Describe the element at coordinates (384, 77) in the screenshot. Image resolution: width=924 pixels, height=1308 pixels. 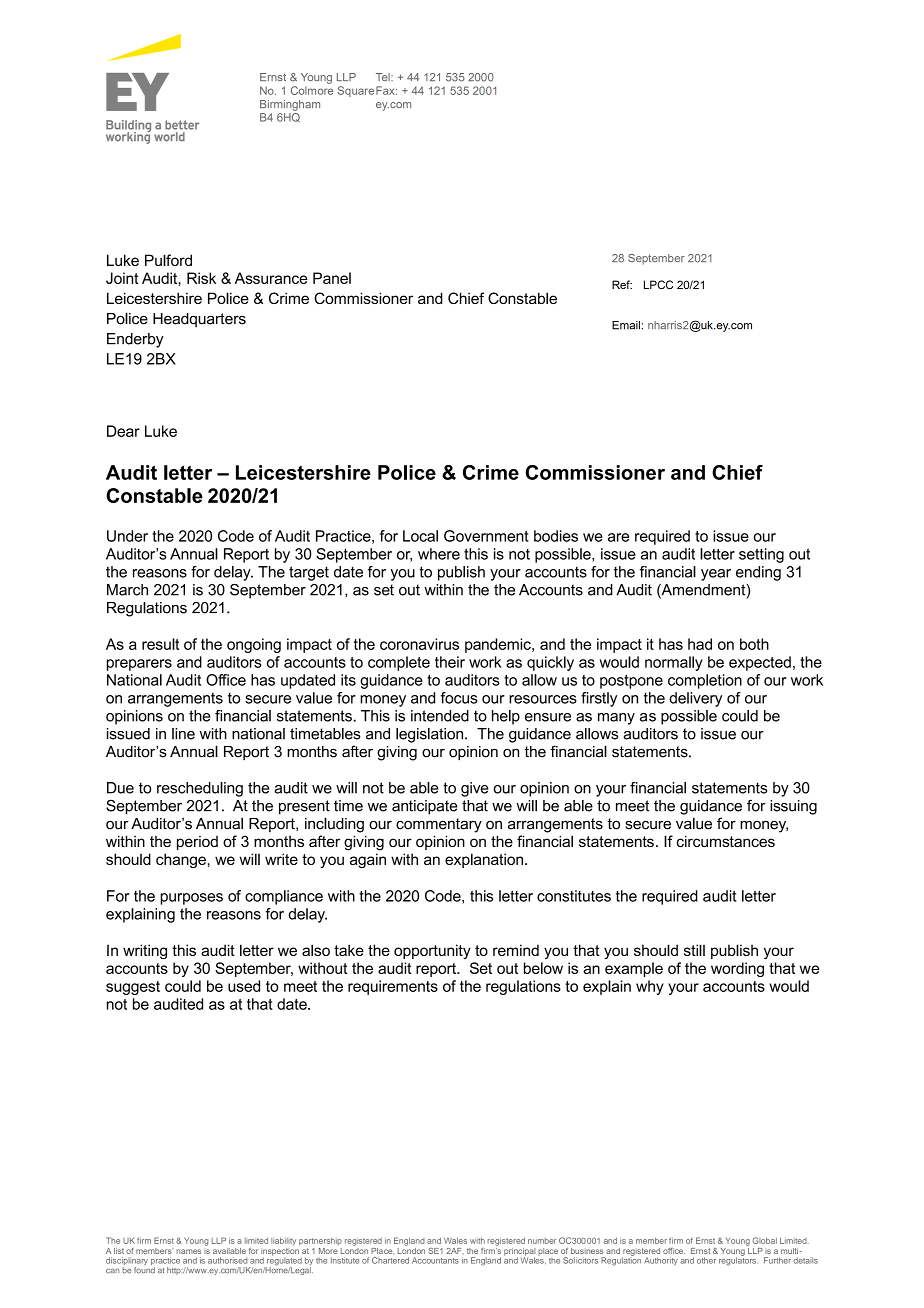
I see `Tel` at that location.
